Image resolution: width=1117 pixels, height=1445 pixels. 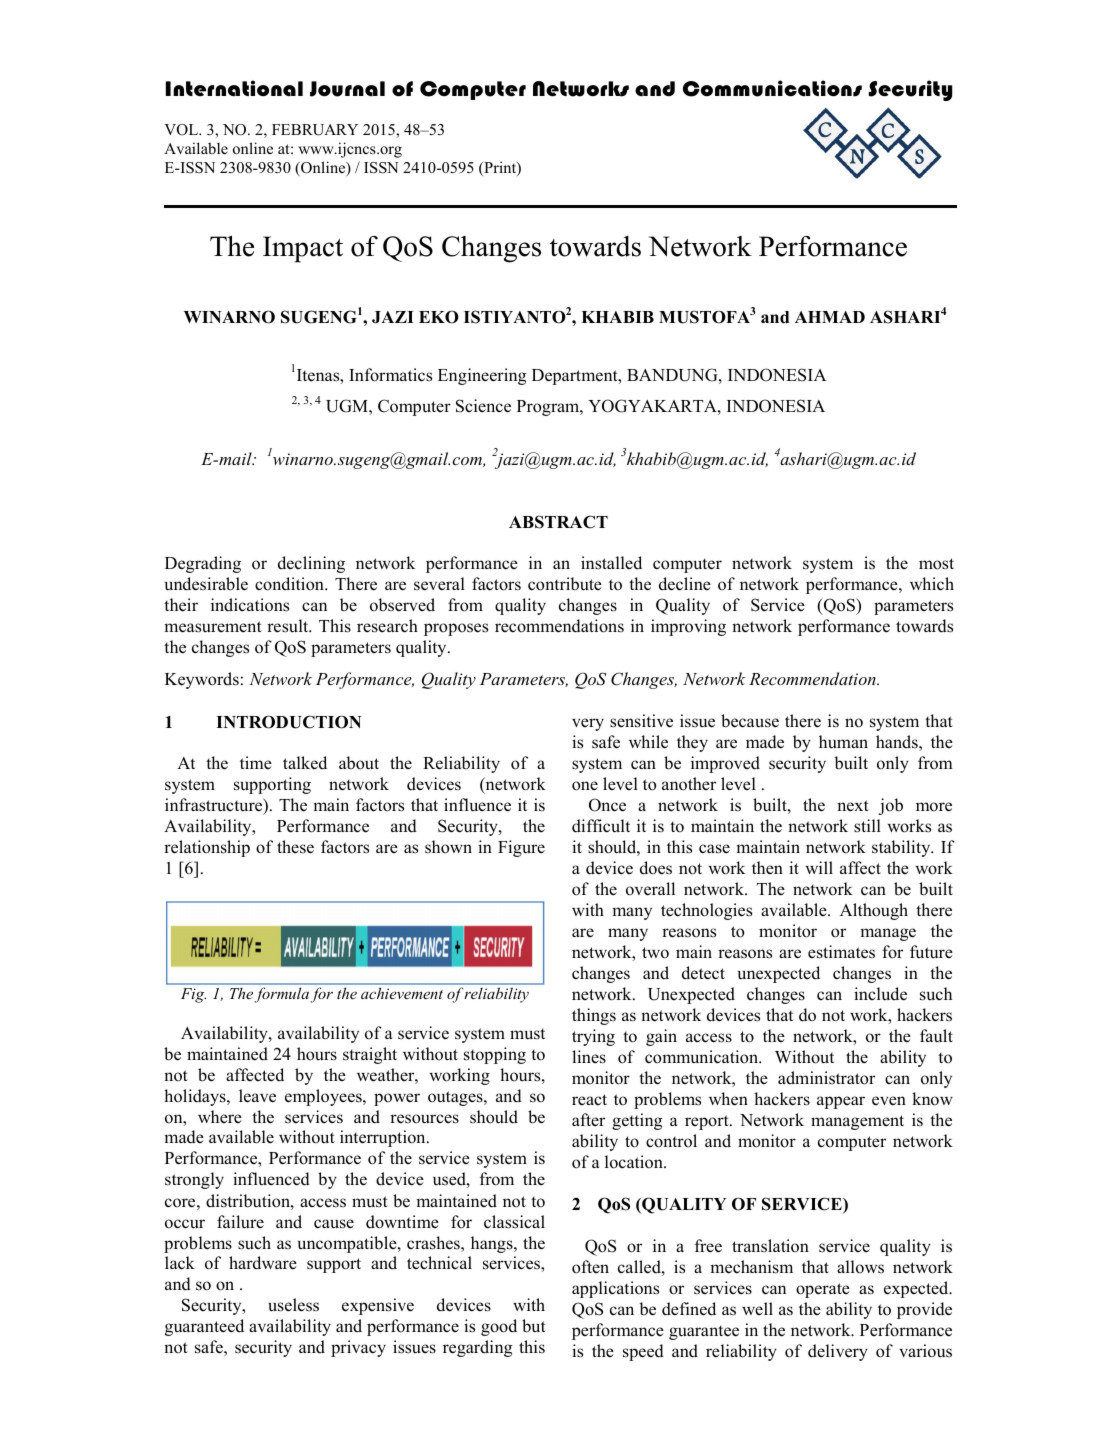 What do you see at coordinates (295, 847) in the document?
I see `these` at bounding box center [295, 847].
